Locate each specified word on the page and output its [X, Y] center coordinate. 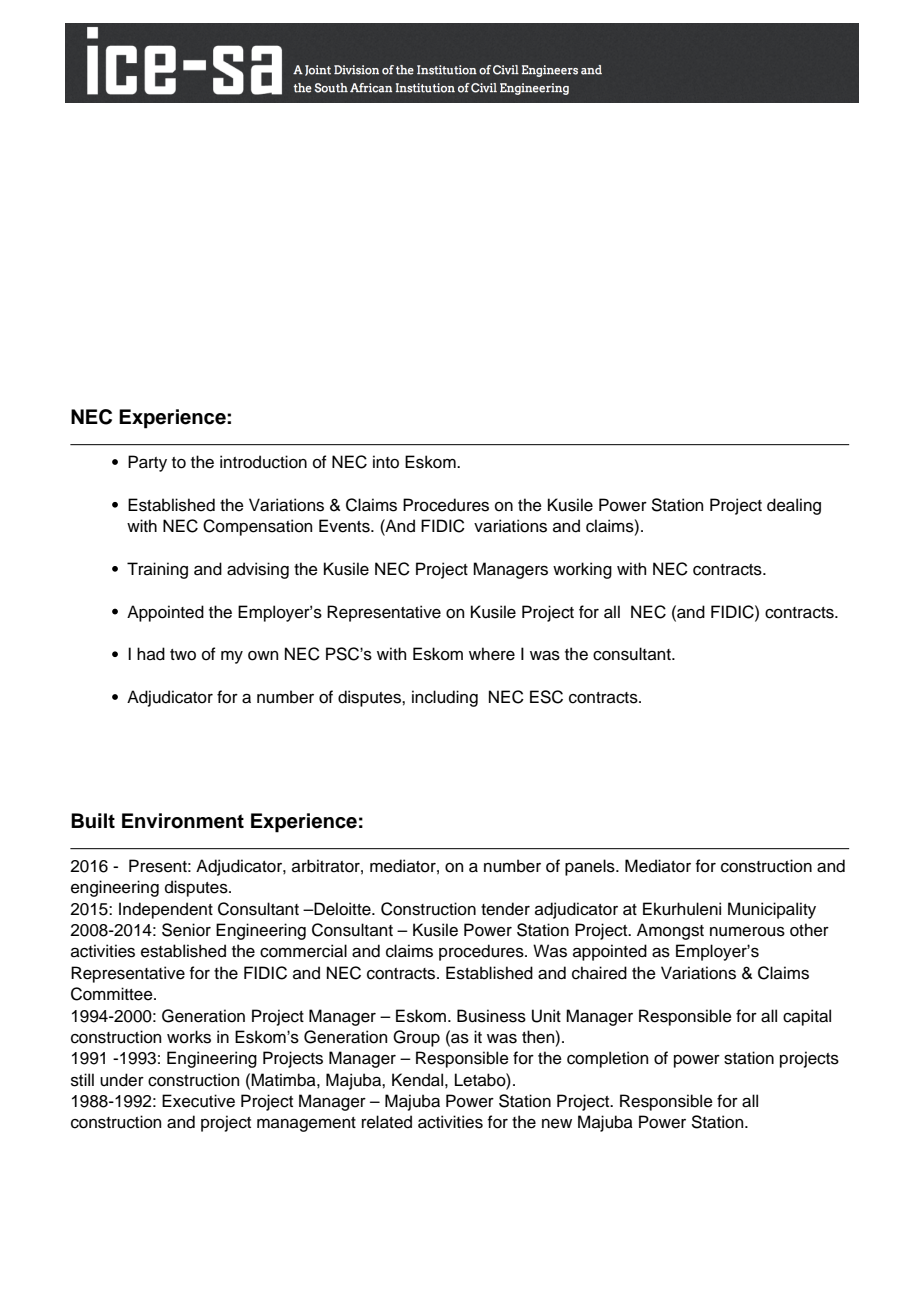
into [386, 462]
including [445, 698]
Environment [183, 821]
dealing [794, 506]
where [492, 654]
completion [607, 1059]
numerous [747, 931]
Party [147, 463]
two [183, 655]
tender [505, 909]
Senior [186, 930]
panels [591, 867]
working [582, 570]
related [387, 1122]
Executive [198, 1101]
